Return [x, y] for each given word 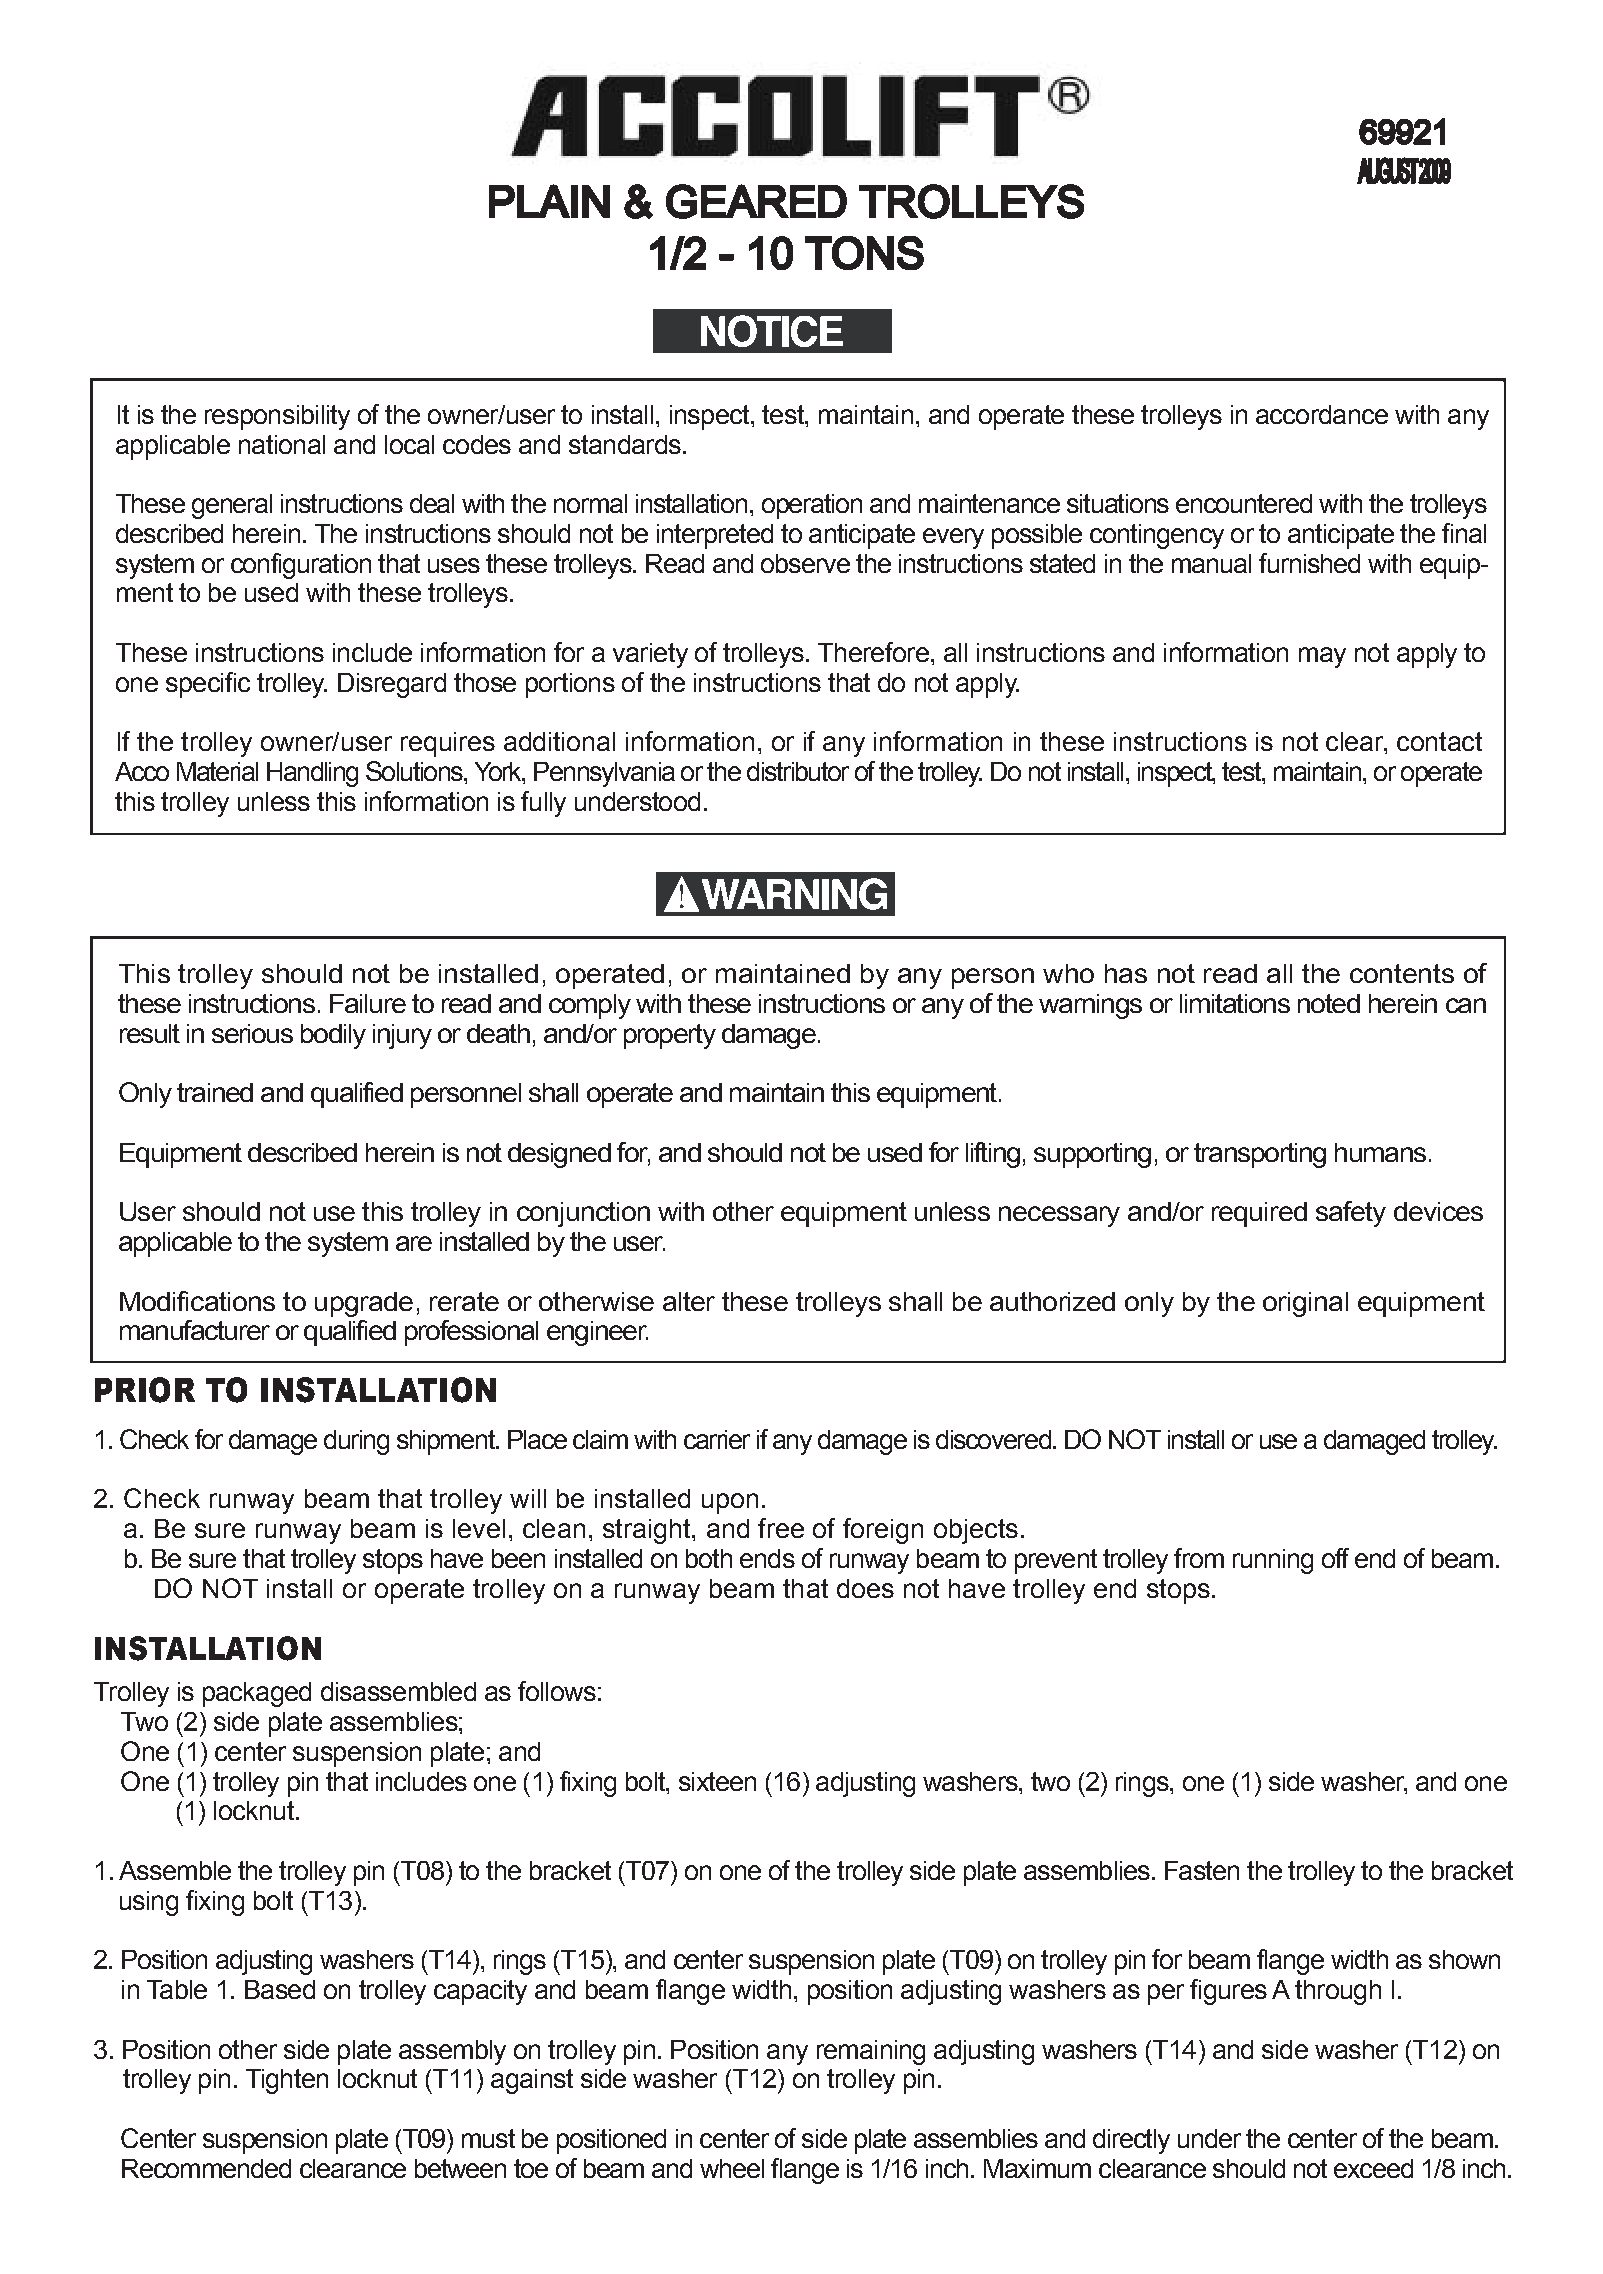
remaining [871, 2052]
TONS [864, 253]
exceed [1373, 2168]
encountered [1244, 503]
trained [215, 1092]
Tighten [287, 2081]
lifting [993, 1155]
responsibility [277, 417]
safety [1351, 1214]
